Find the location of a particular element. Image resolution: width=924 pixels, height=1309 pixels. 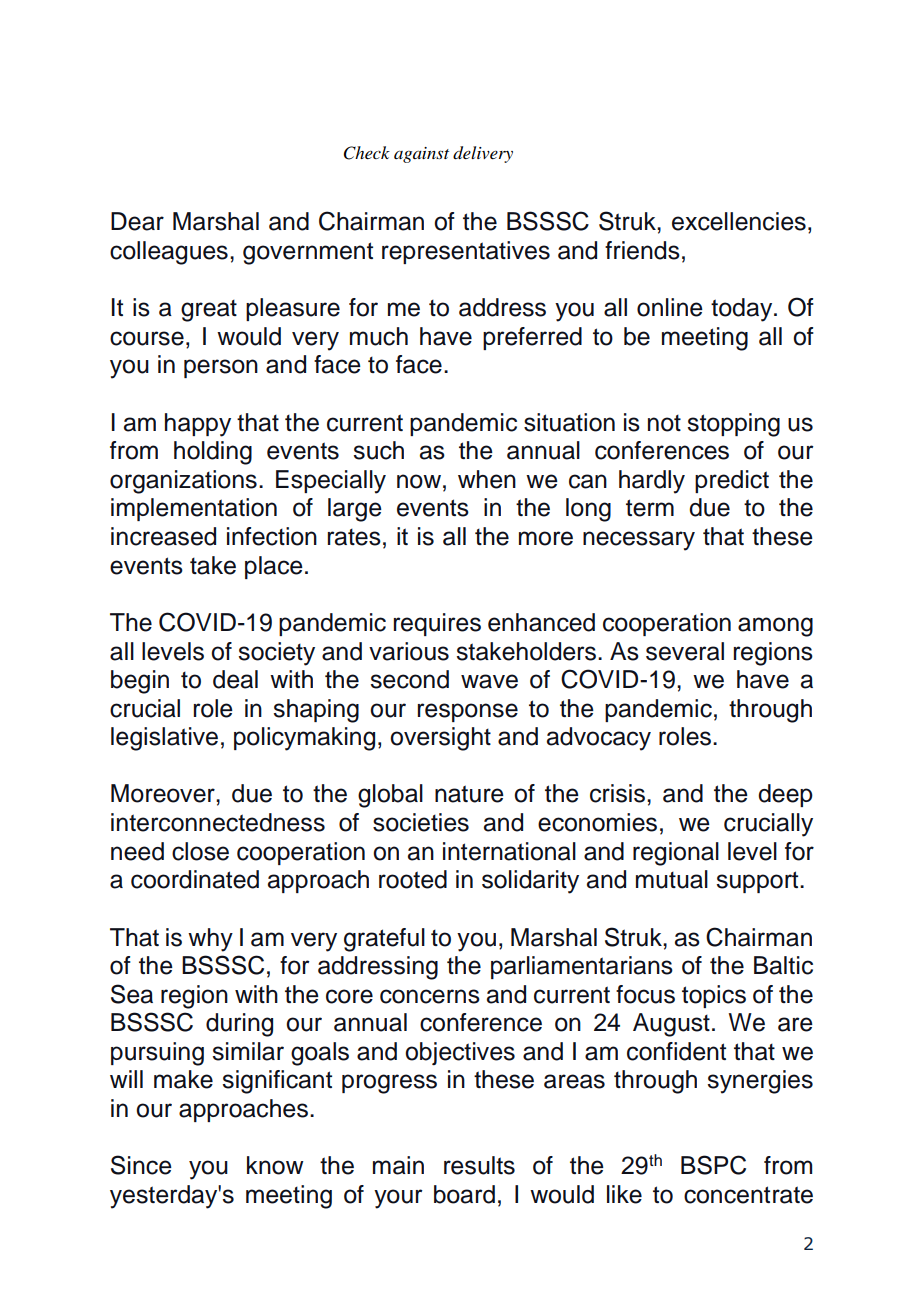

mutual is located at coordinates (672, 879).
